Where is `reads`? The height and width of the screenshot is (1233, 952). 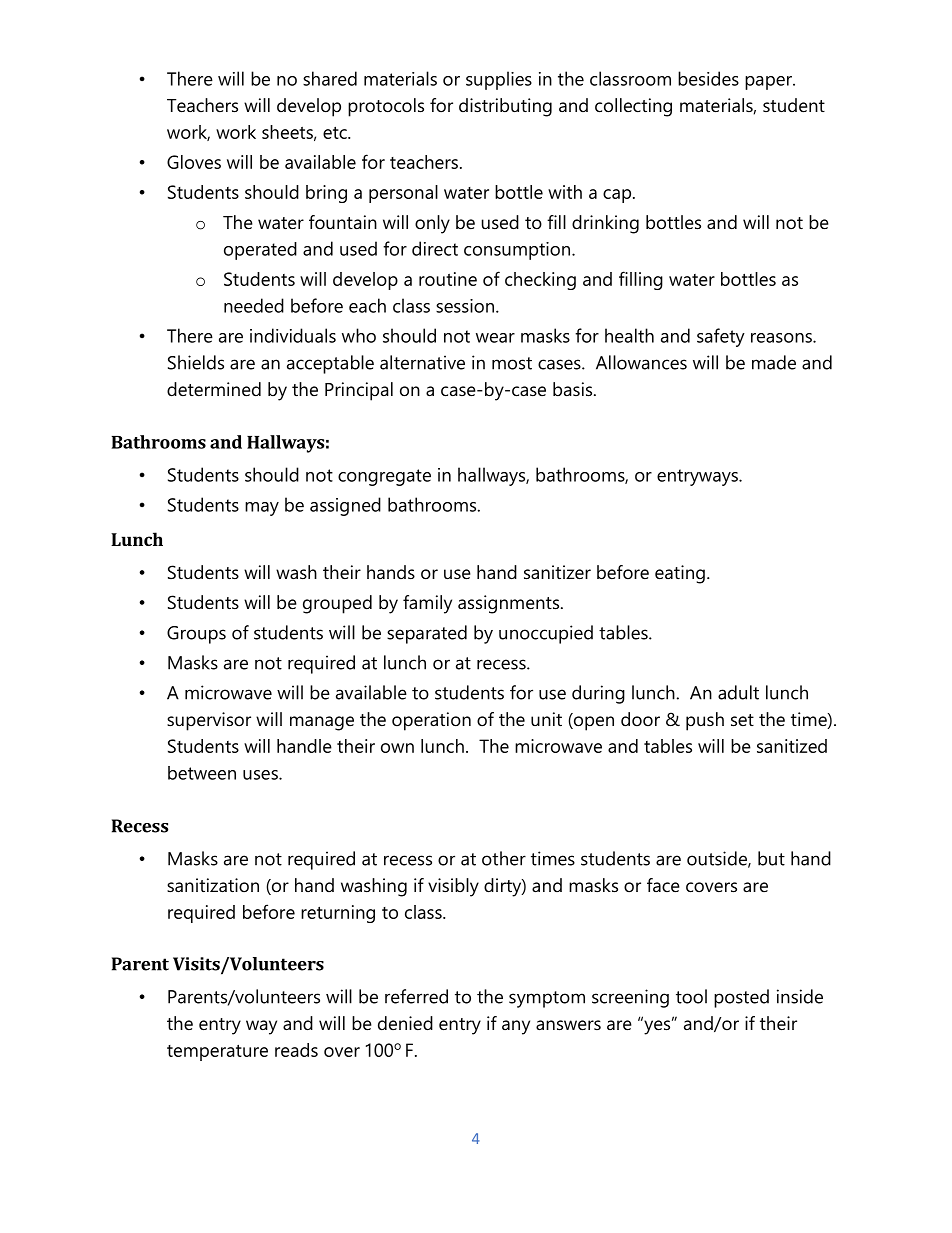
reads is located at coordinates (296, 1050).
